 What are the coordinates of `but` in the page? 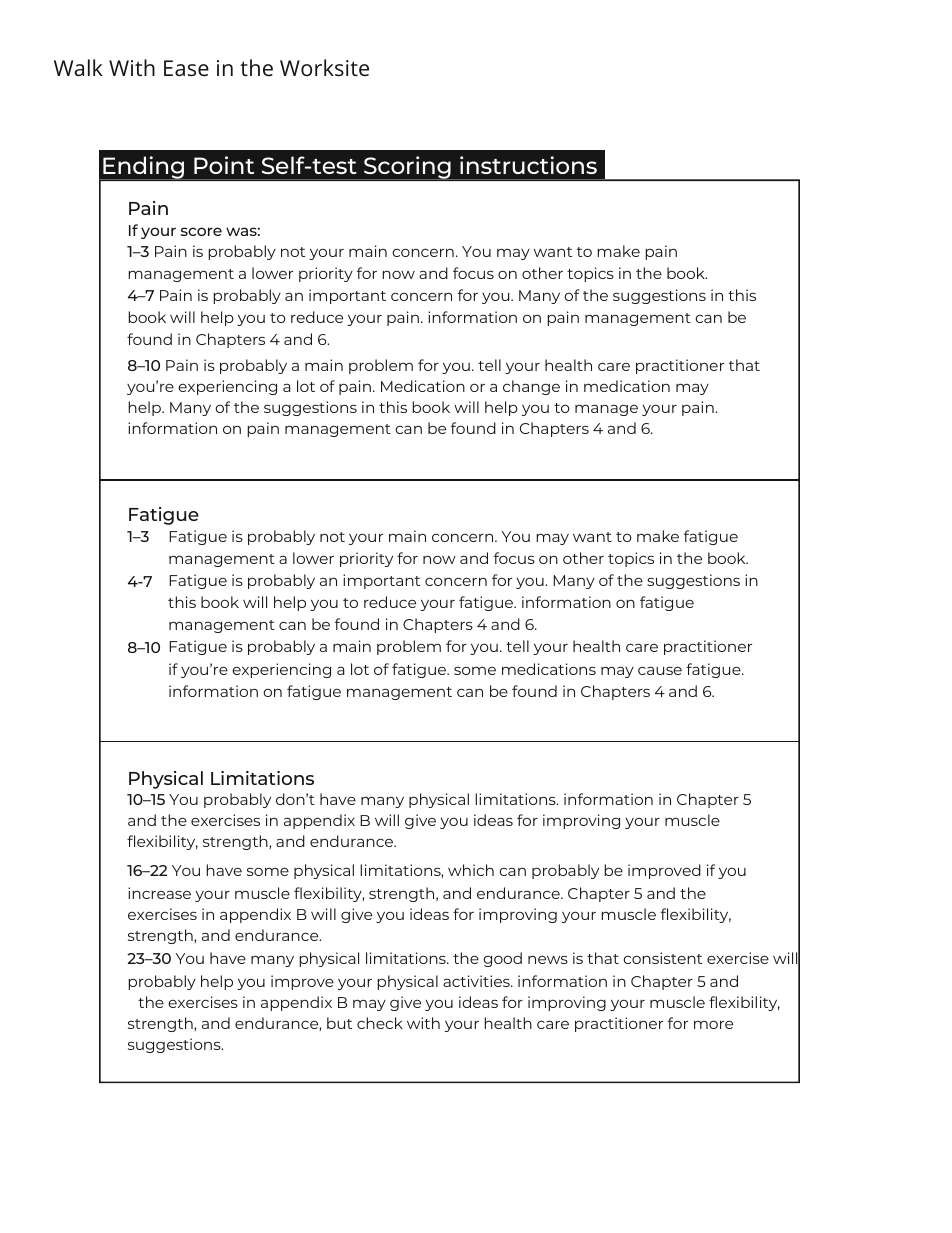 It's located at (339, 1023).
